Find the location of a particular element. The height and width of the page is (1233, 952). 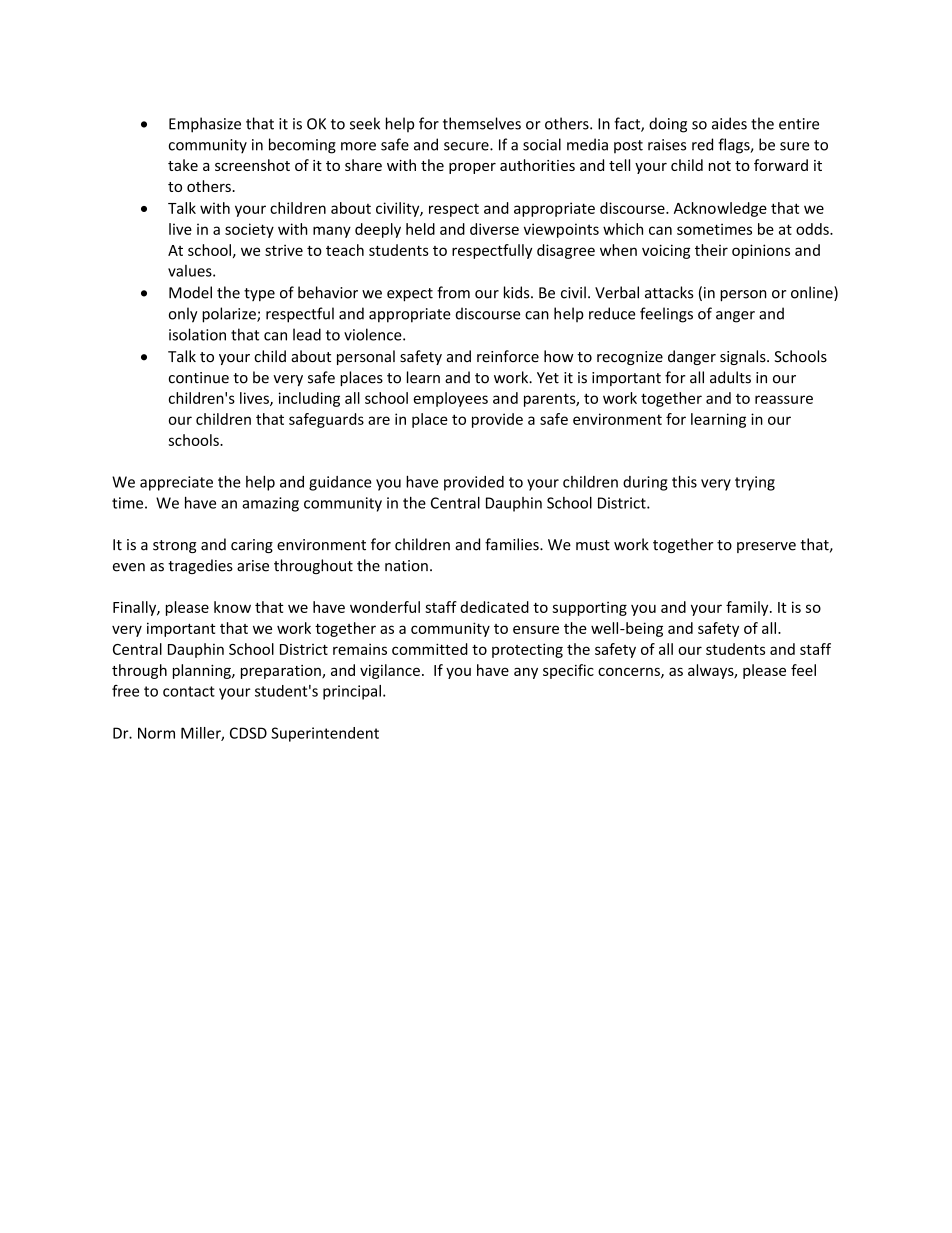

attacks is located at coordinates (669, 292).
